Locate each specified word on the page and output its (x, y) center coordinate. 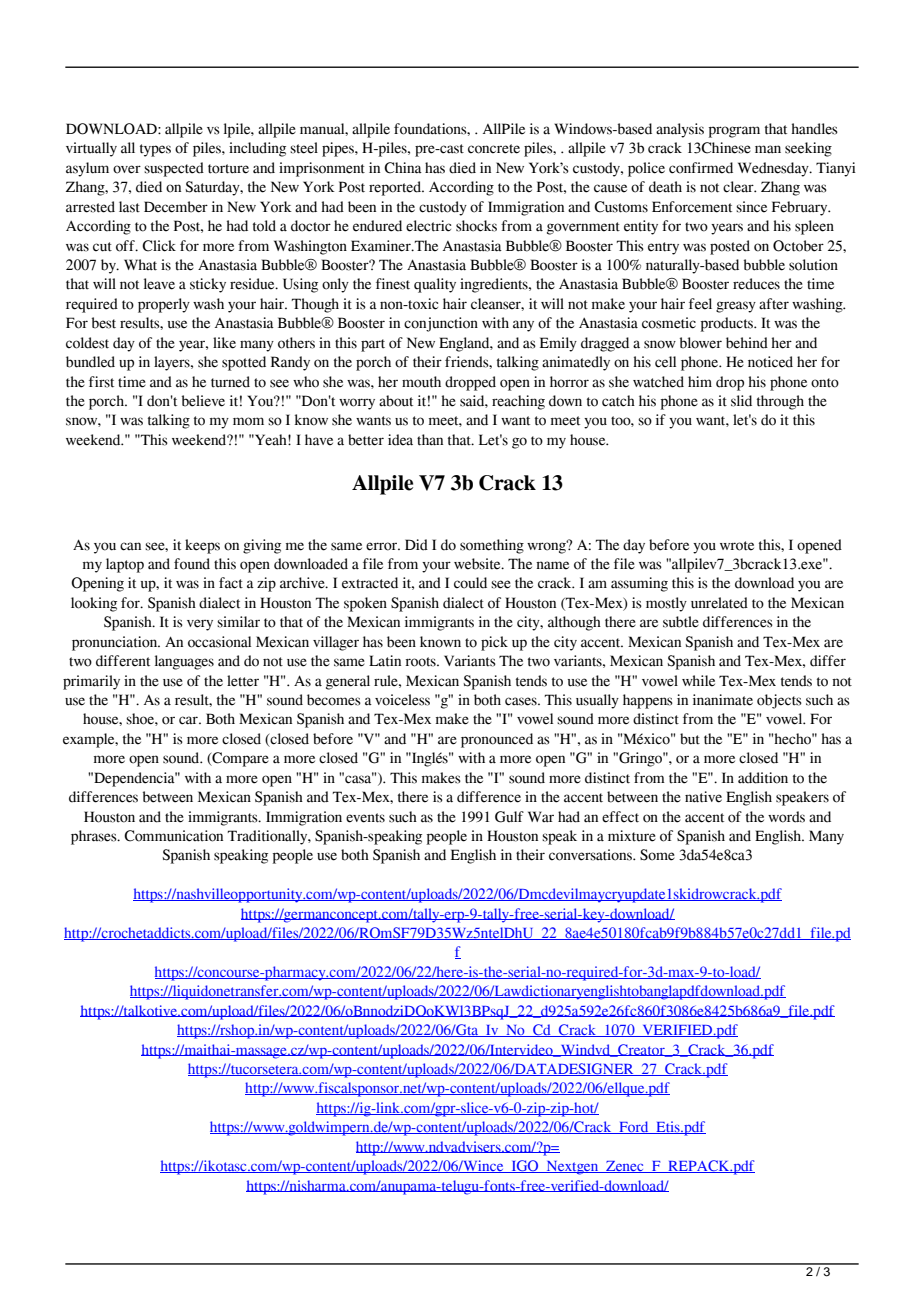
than (430, 440)
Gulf (509, 817)
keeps (202, 546)
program (734, 132)
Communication (173, 836)
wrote (737, 546)
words (786, 817)
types (155, 150)
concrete (494, 149)
